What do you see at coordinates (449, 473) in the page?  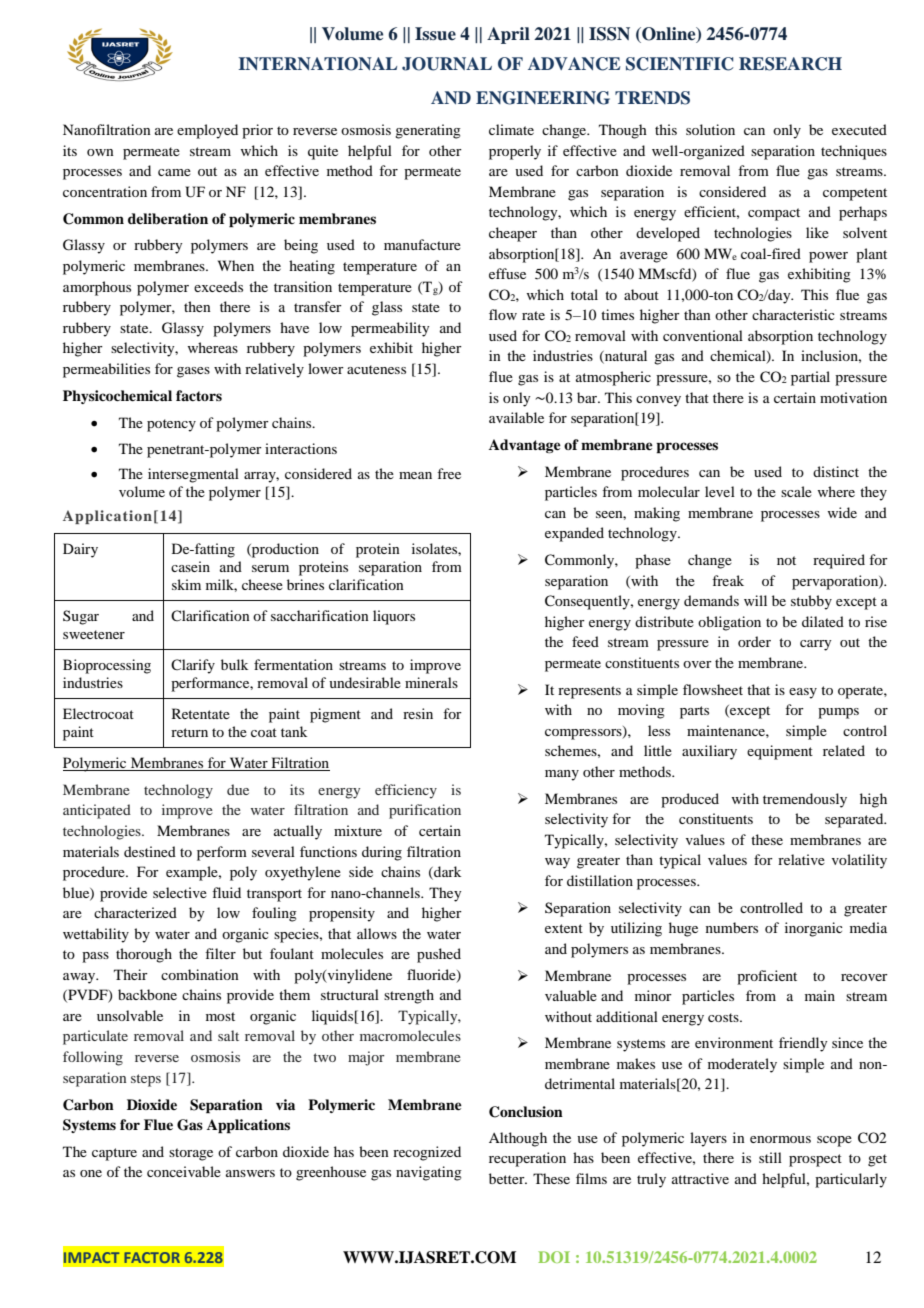 I see `free` at bounding box center [449, 473].
